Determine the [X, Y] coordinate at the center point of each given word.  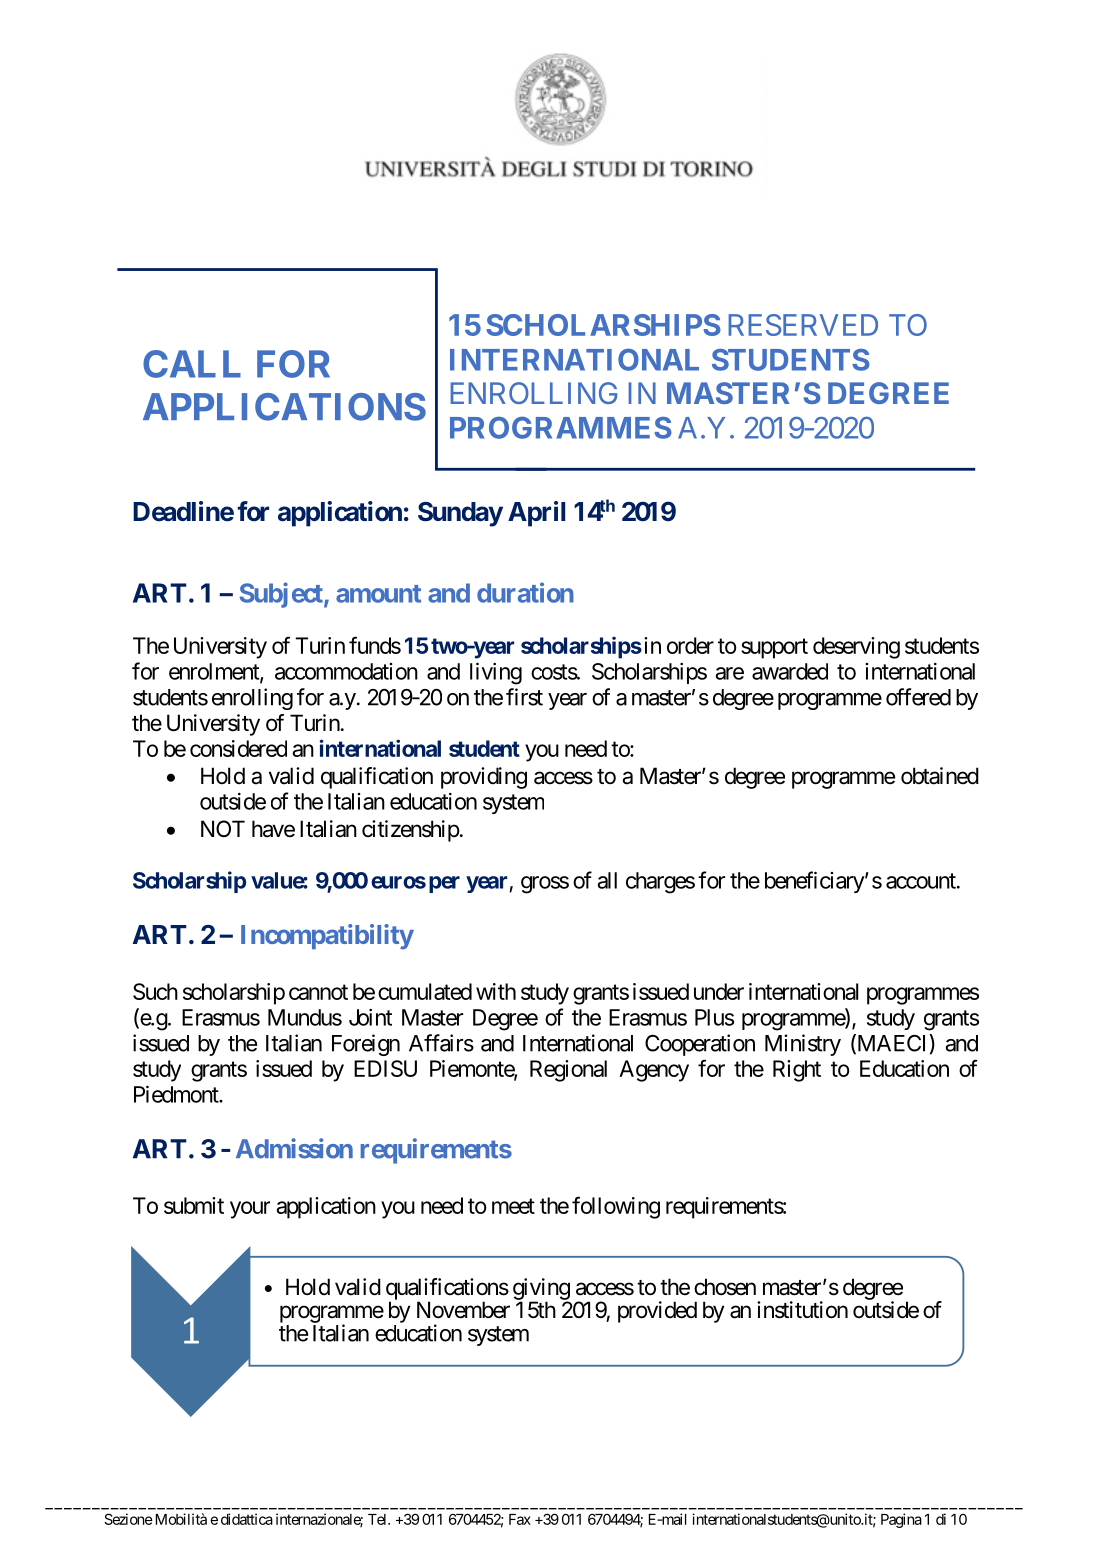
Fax [520, 1519]
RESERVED [803, 325]
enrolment [215, 672]
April [536, 514]
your [250, 1210]
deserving [856, 648]
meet [513, 1206]
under [719, 991]
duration [525, 592]
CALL [192, 364]
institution [802, 1310]
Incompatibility [327, 937]
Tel [378, 1519]
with [496, 991]
